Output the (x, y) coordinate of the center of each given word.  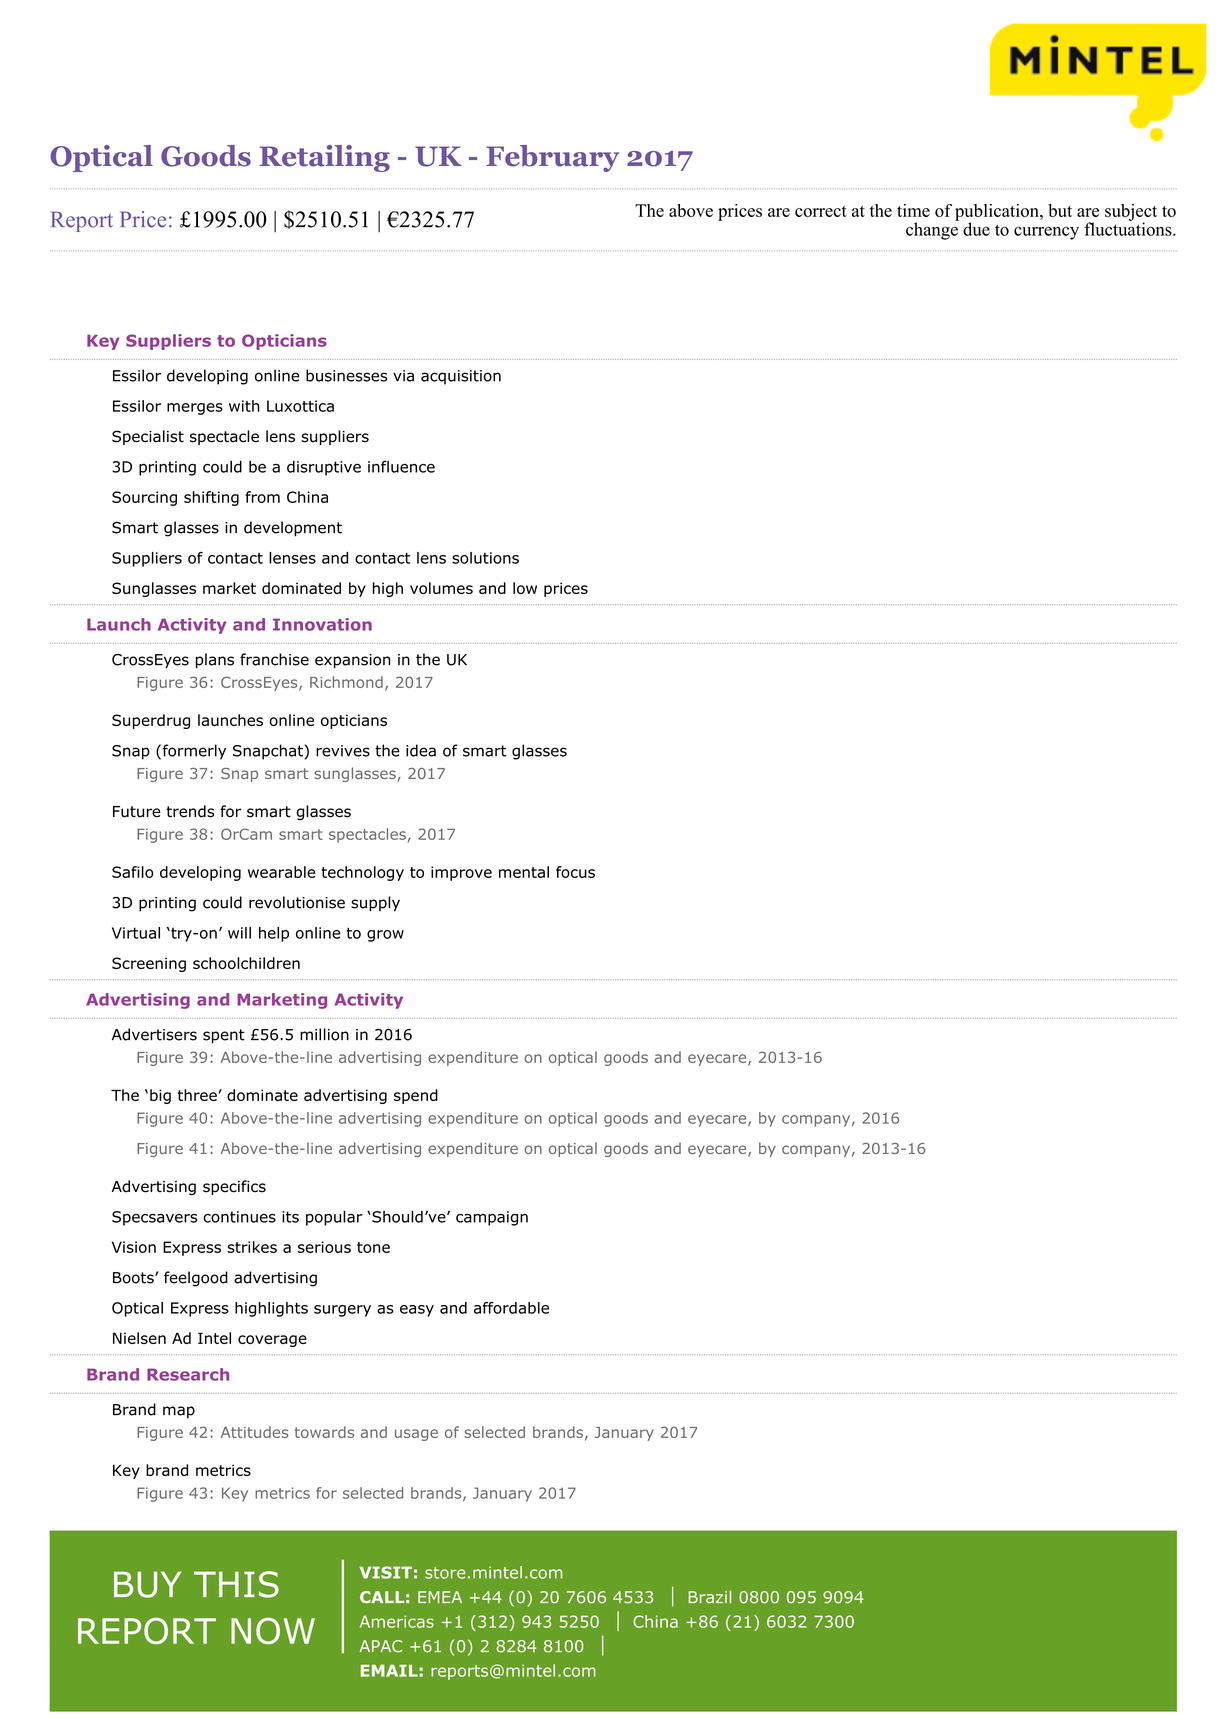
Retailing (324, 158)
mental (524, 872)
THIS (236, 1584)
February (552, 158)
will (239, 933)
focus (575, 872)
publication (998, 213)
